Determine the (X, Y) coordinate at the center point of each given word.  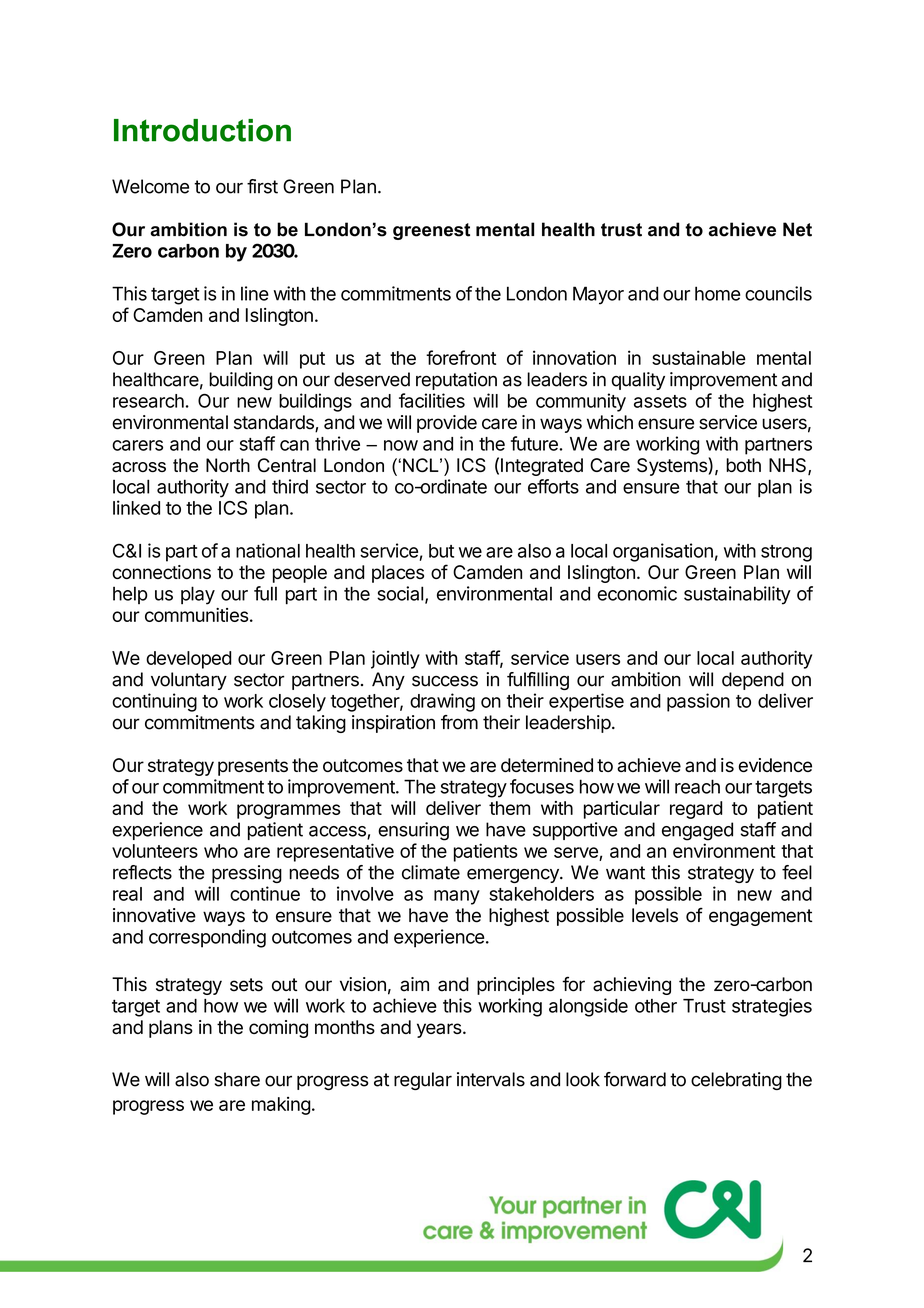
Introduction (202, 130)
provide (447, 424)
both (743, 465)
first (262, 186)
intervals (491, 1079)
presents (253, 767)
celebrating (736, 1081)
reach (697, 786)
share (237, 1079)
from (459, 722)
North (228, 465)
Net (797, 229)
